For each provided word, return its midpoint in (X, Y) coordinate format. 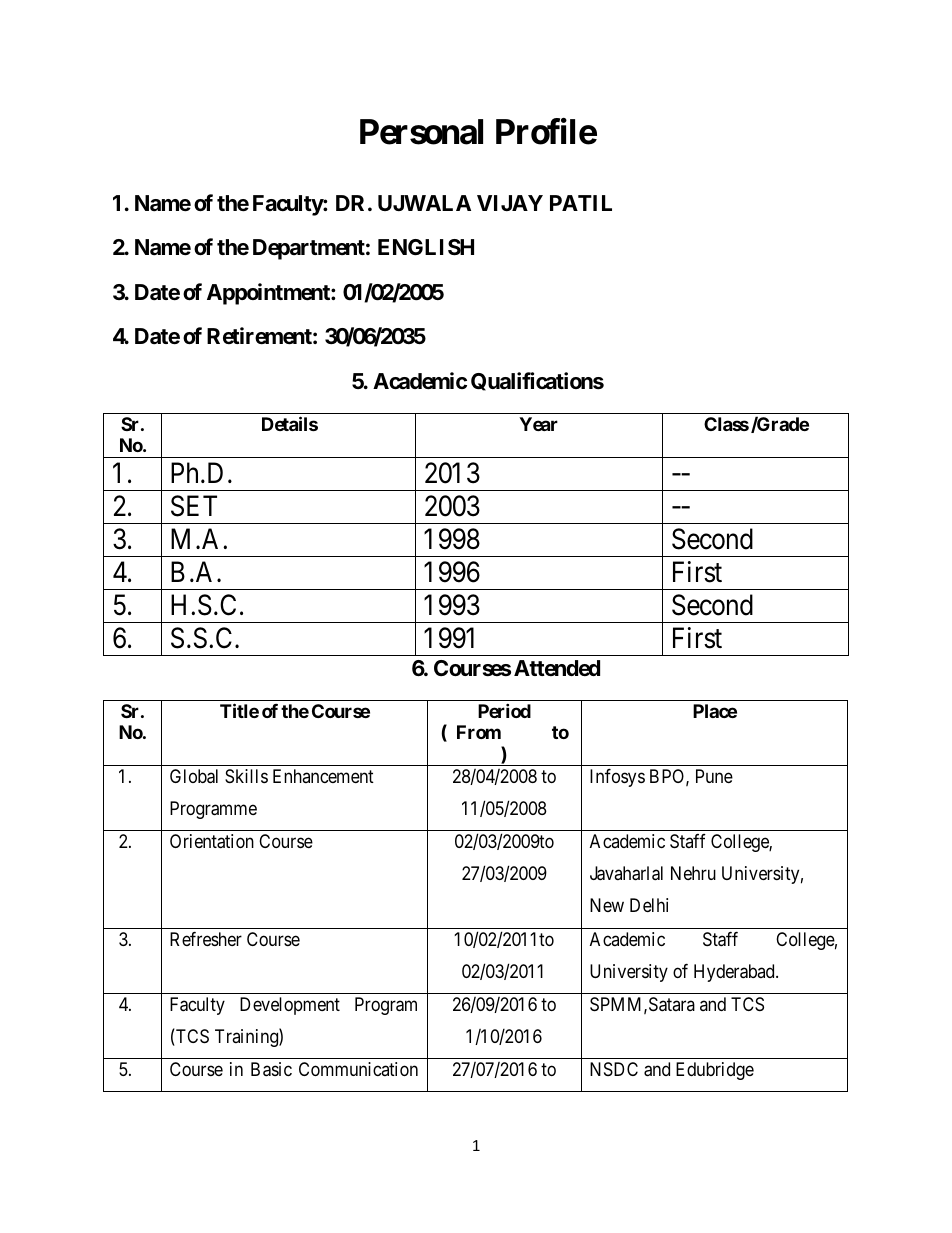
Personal (421, 132)
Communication (358, 1069)
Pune (714, 776)
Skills (246, 776)
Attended (557, 668)
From (479, 732)
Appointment (269, 294)
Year (538, 424)
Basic (271, 1069)
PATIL (581, 203)
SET (194, 506)
